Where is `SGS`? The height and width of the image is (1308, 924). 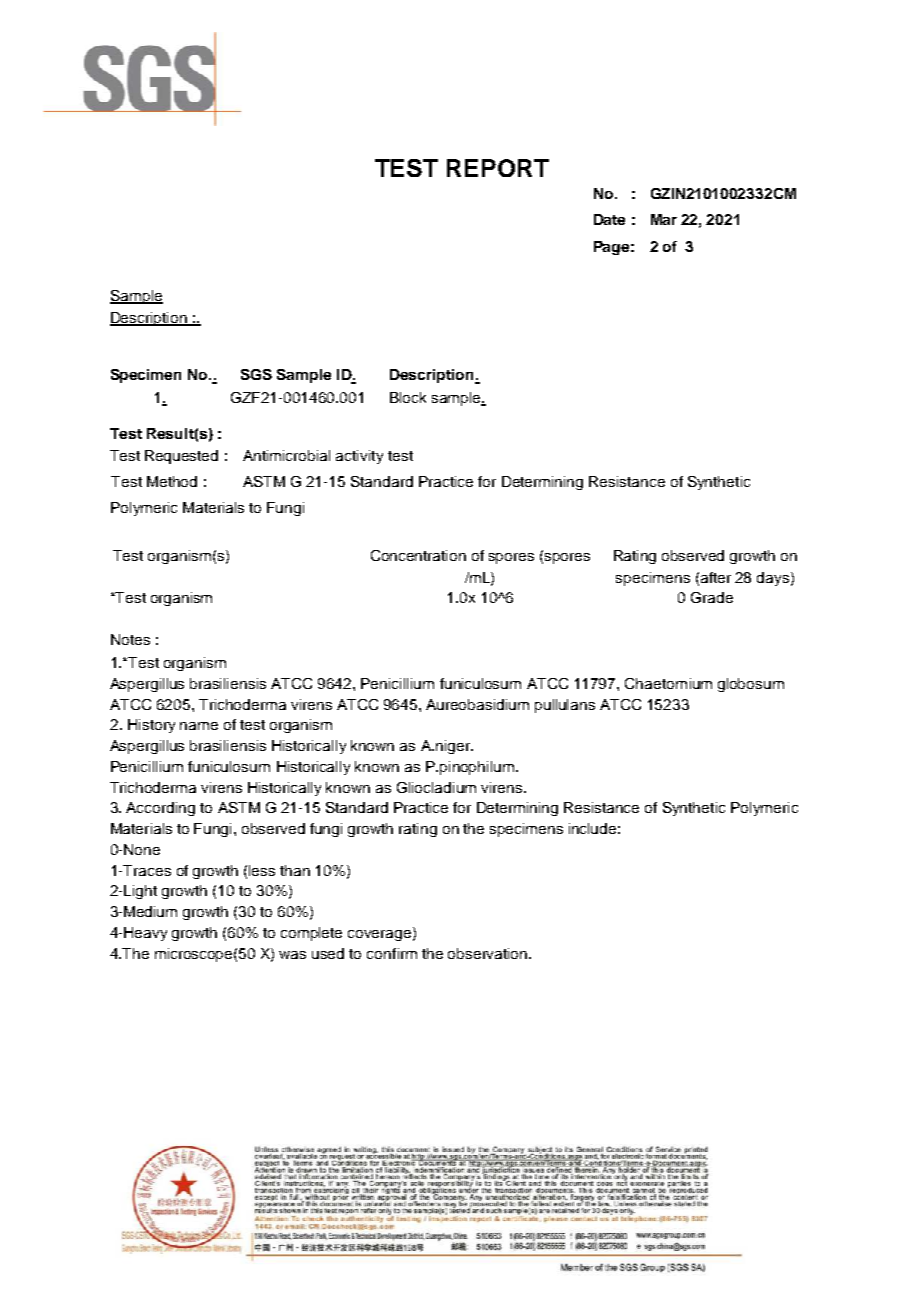 SGS is located at coordinates (256, 374).
